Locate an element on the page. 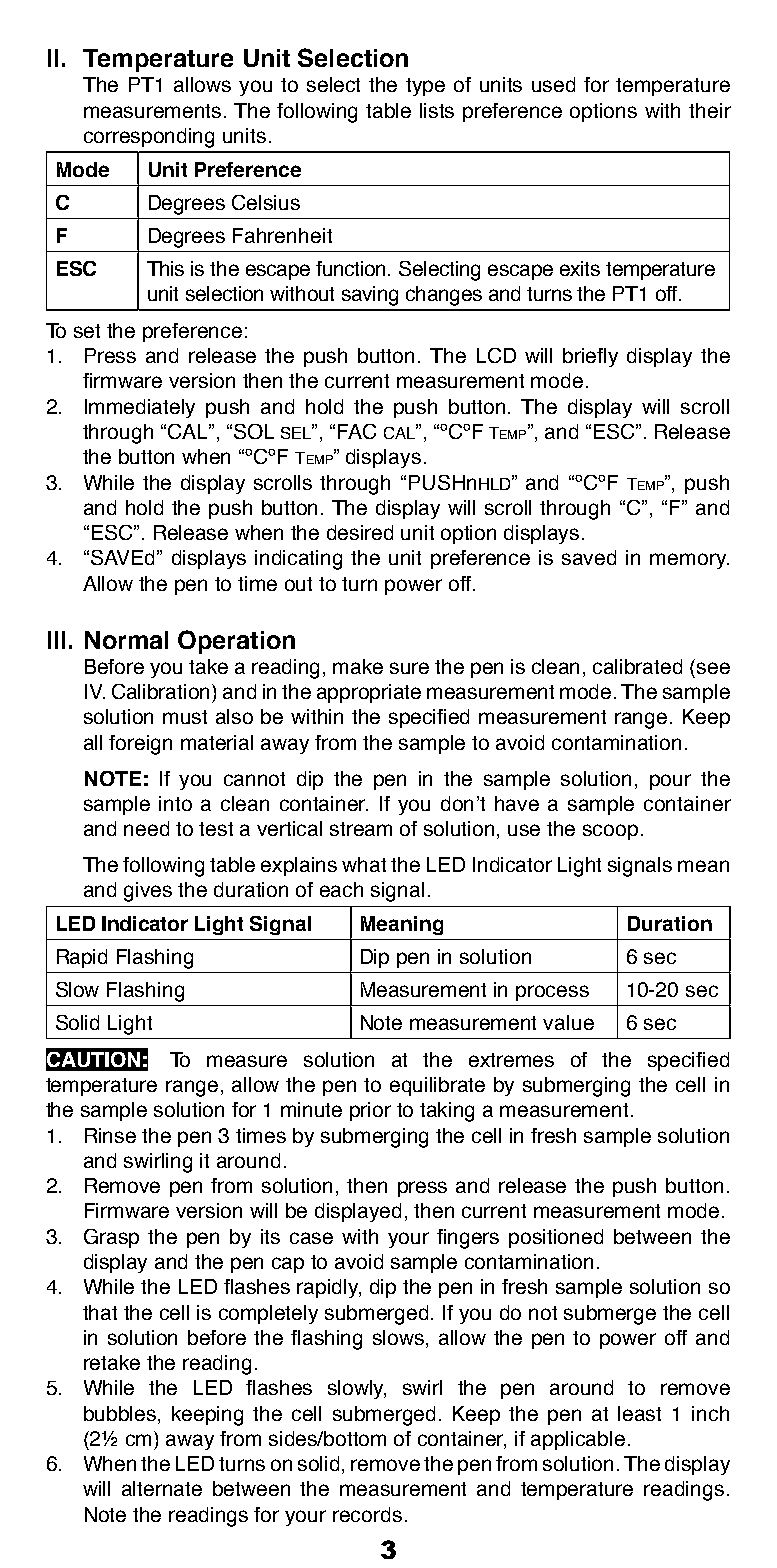  their is located at coordinates (710, 110).
